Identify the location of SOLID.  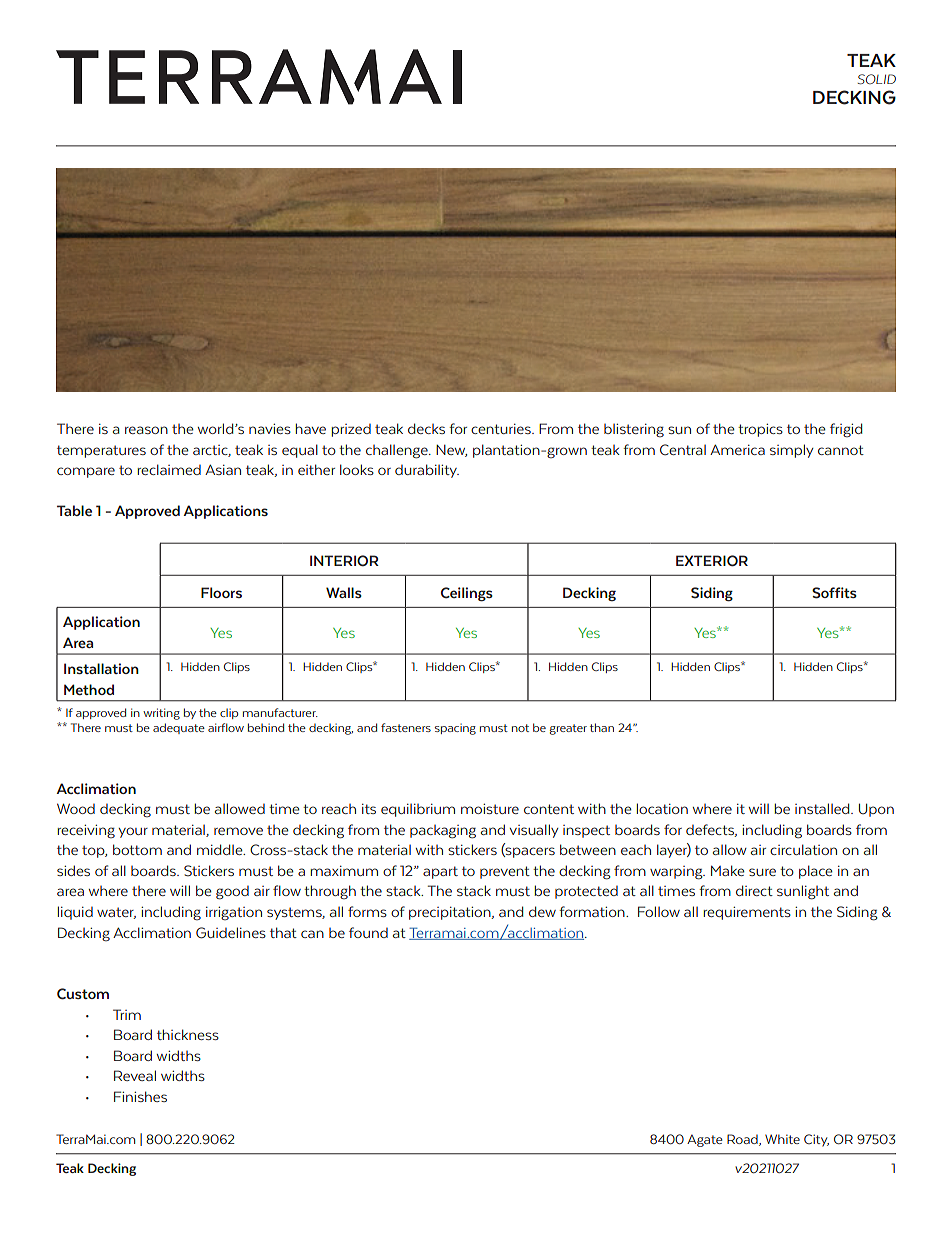
(876, 79).
